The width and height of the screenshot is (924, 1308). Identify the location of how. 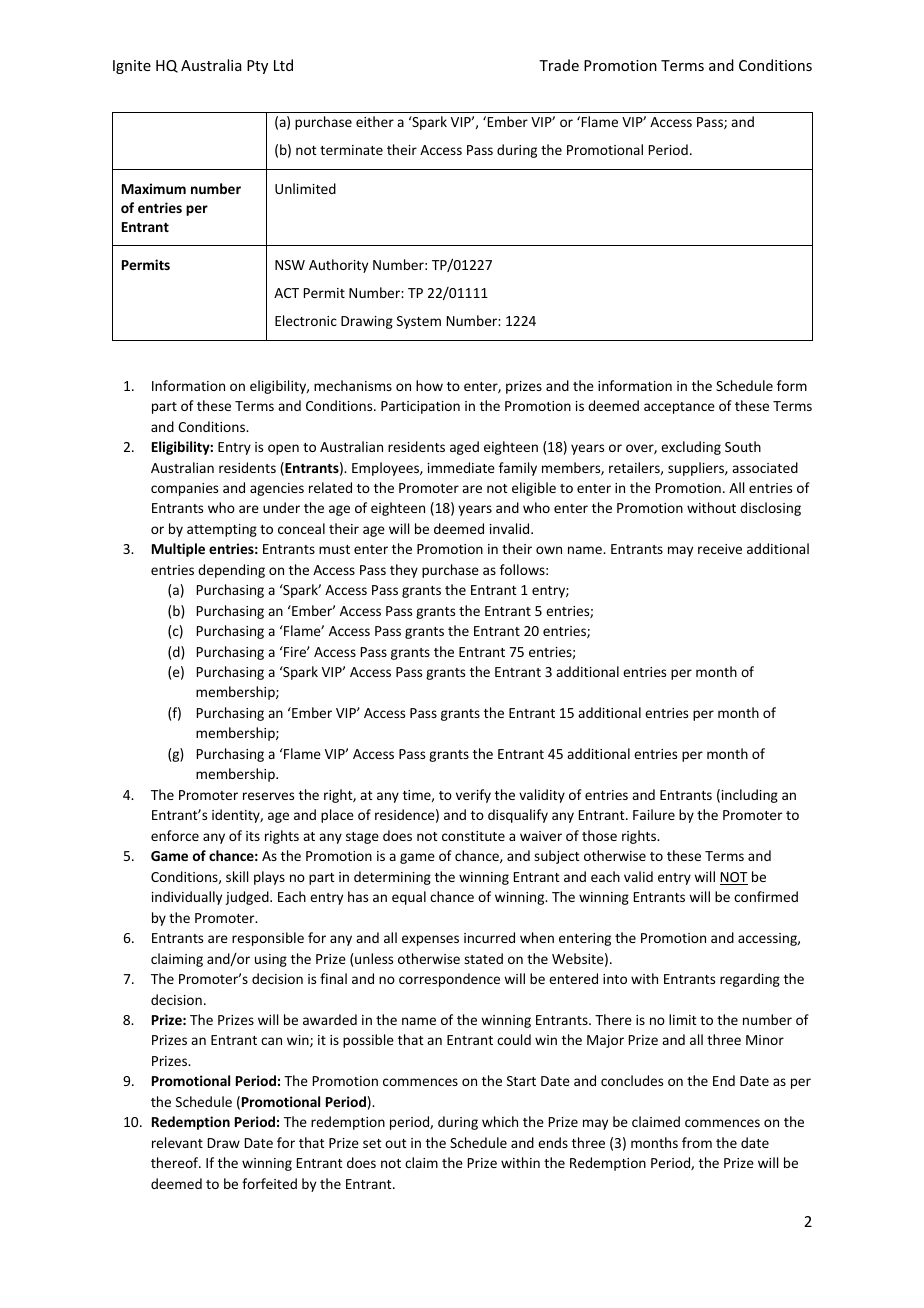
(429, 385).
